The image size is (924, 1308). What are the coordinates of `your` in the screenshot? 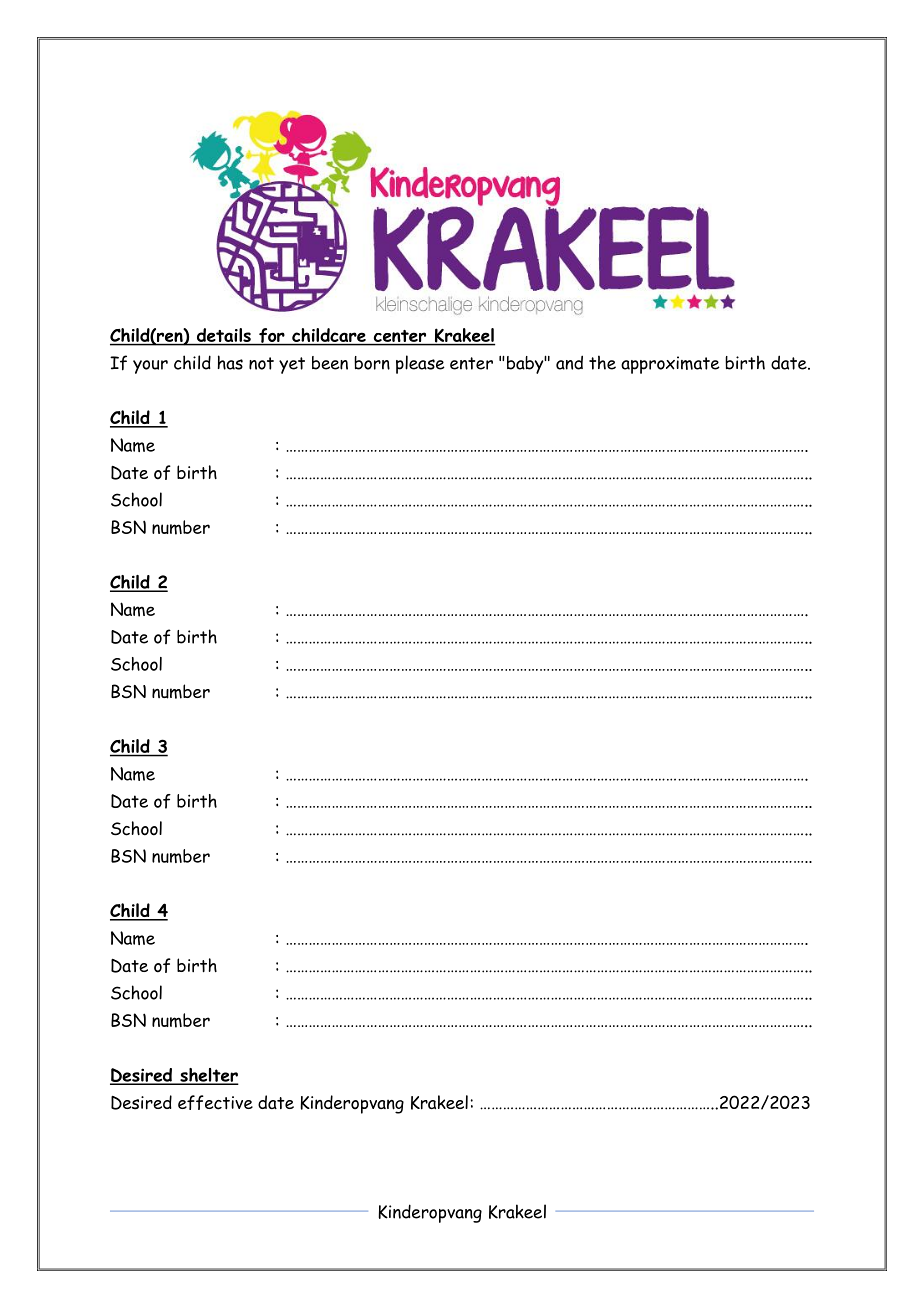 It's located at (150, 367).
